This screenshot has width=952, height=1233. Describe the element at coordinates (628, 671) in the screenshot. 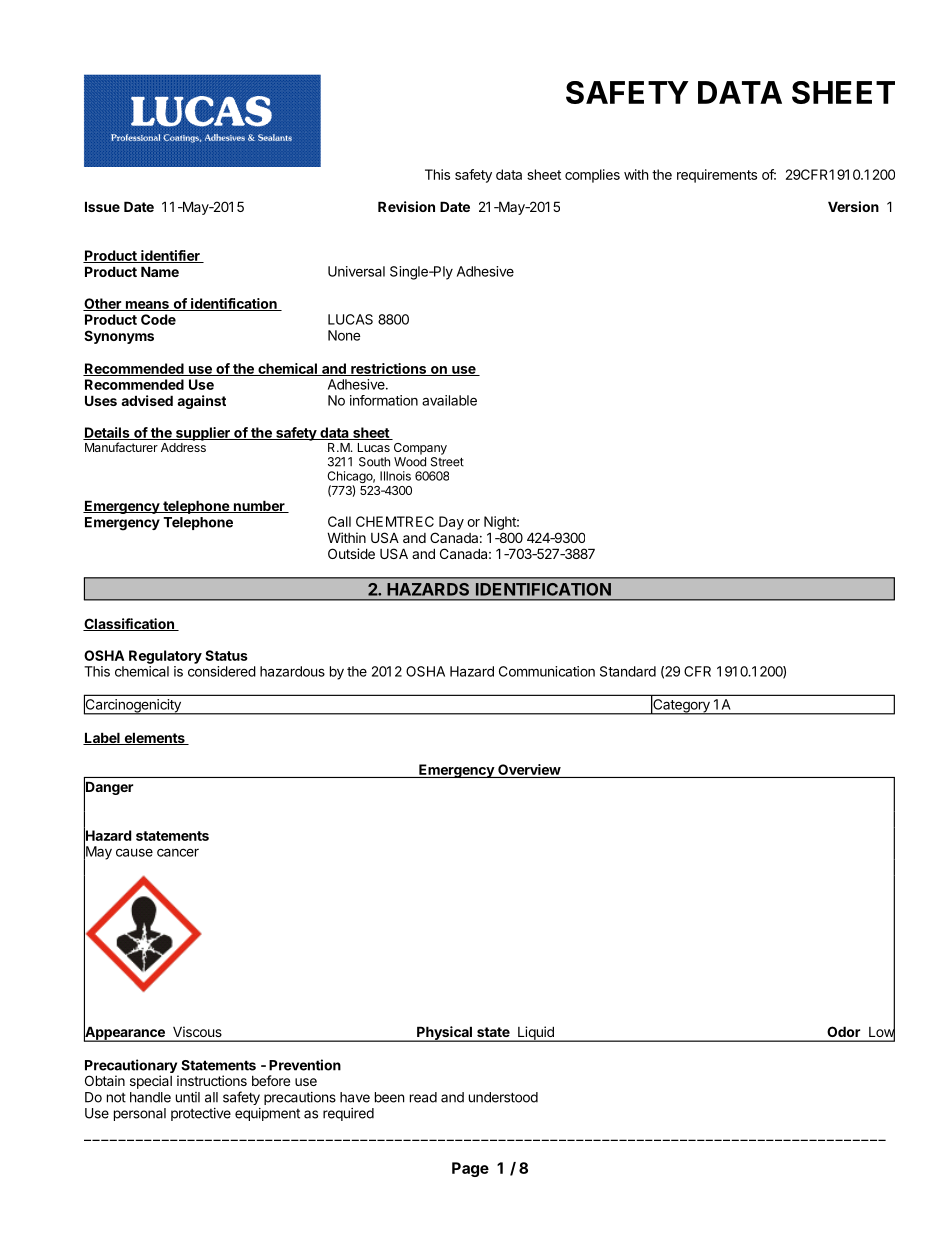

I see `Standard` at that location.
